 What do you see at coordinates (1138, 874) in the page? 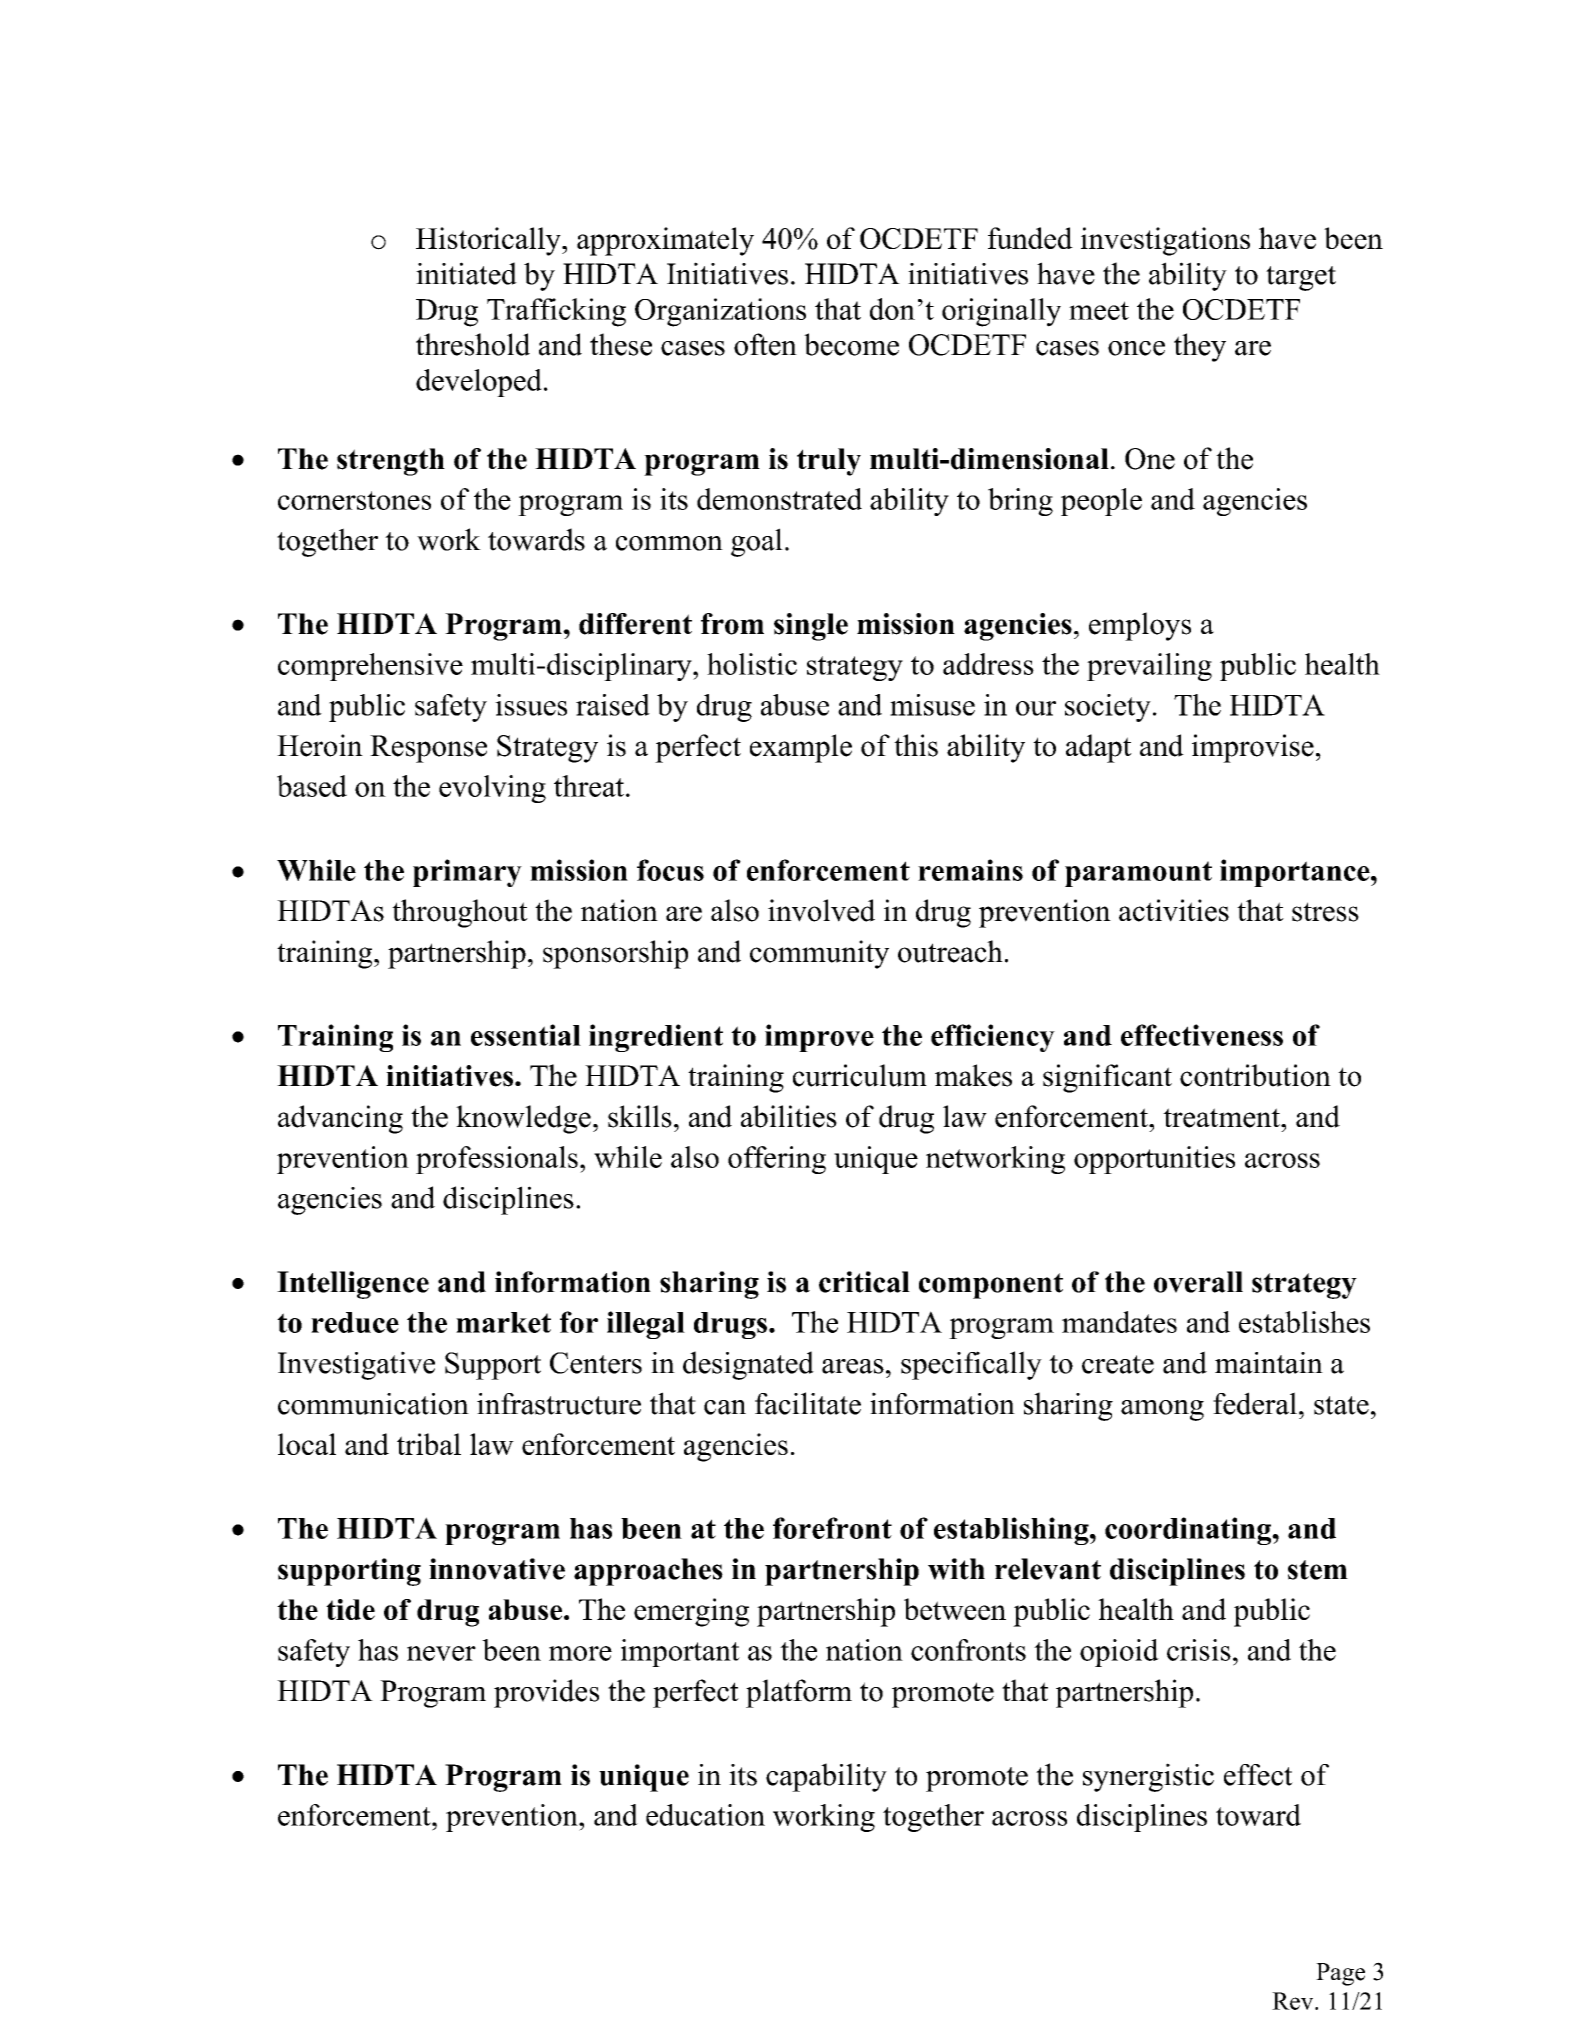
I see `paramount` at bounding box center [1138, 874].
